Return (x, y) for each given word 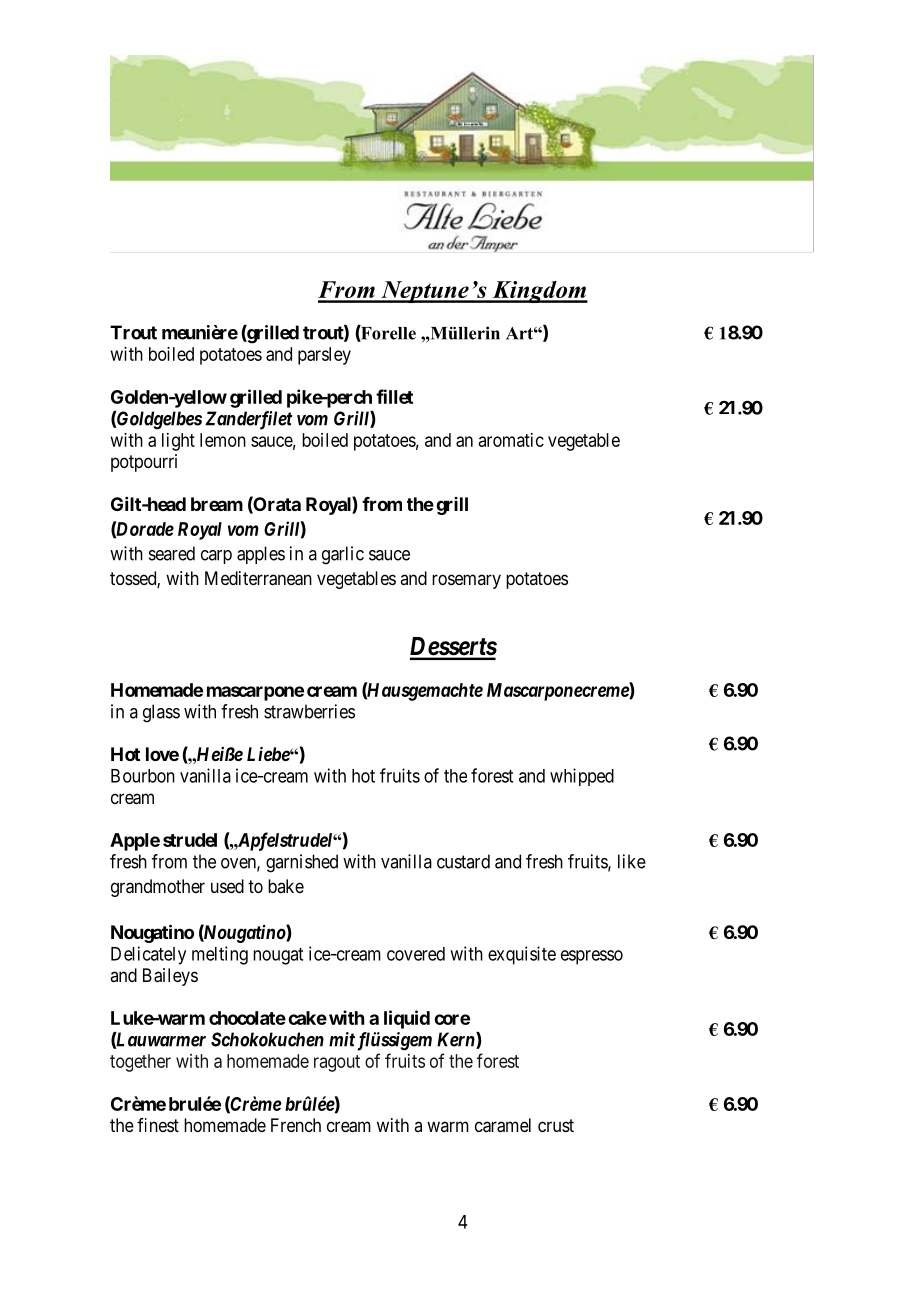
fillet (394, 396)
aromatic (511, 440)
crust (556, 1125)
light (178, 442)
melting (220, 955)
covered (416, 954)
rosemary (466, 581)
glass (161, 713)
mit (342, 1039)
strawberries (309, 711)
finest (158, 1125)
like (632, 861)
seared (172, 553)
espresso (592, 957)
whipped (582, 777)
